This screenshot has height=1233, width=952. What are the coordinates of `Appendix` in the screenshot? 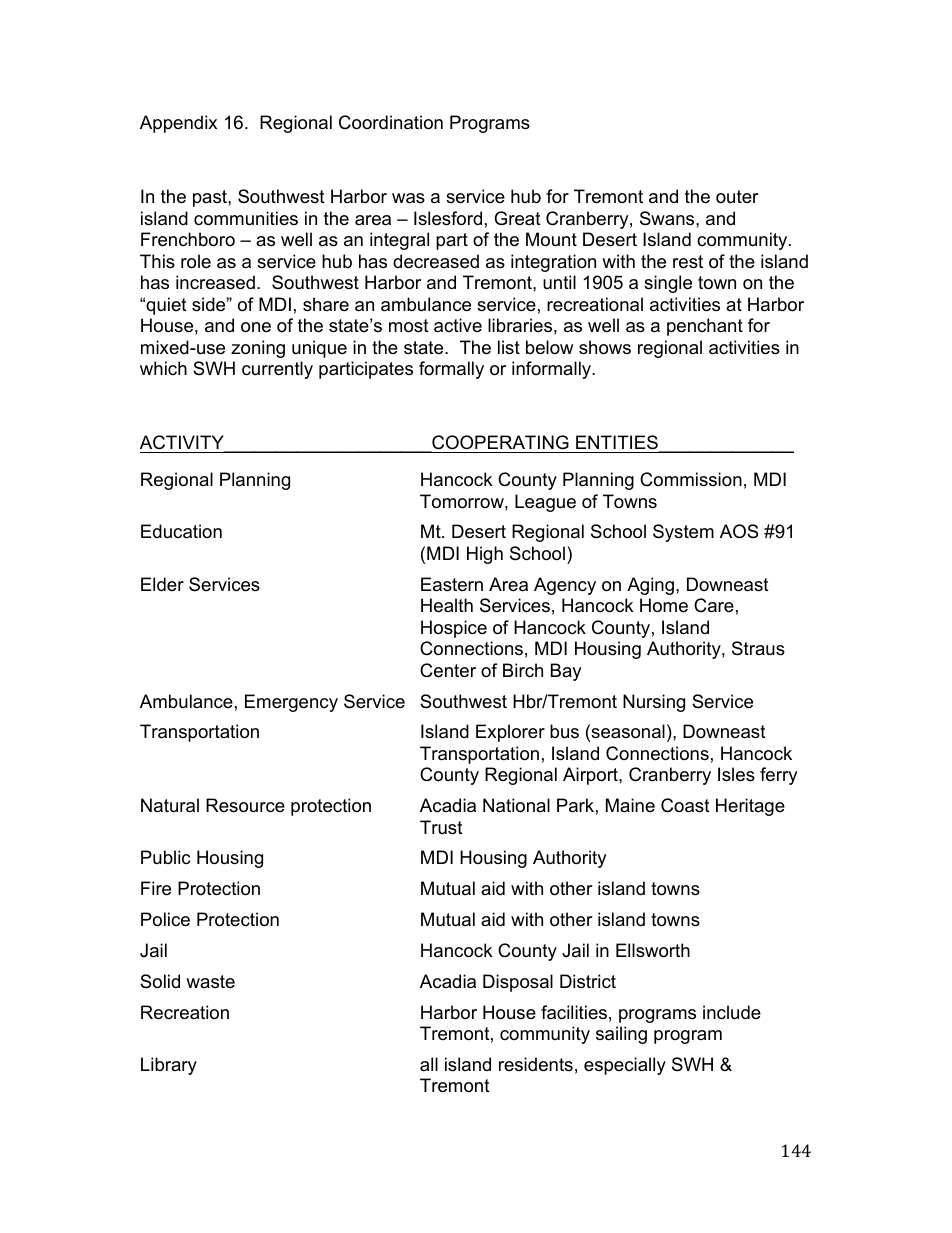 It's located at (178, 124).
